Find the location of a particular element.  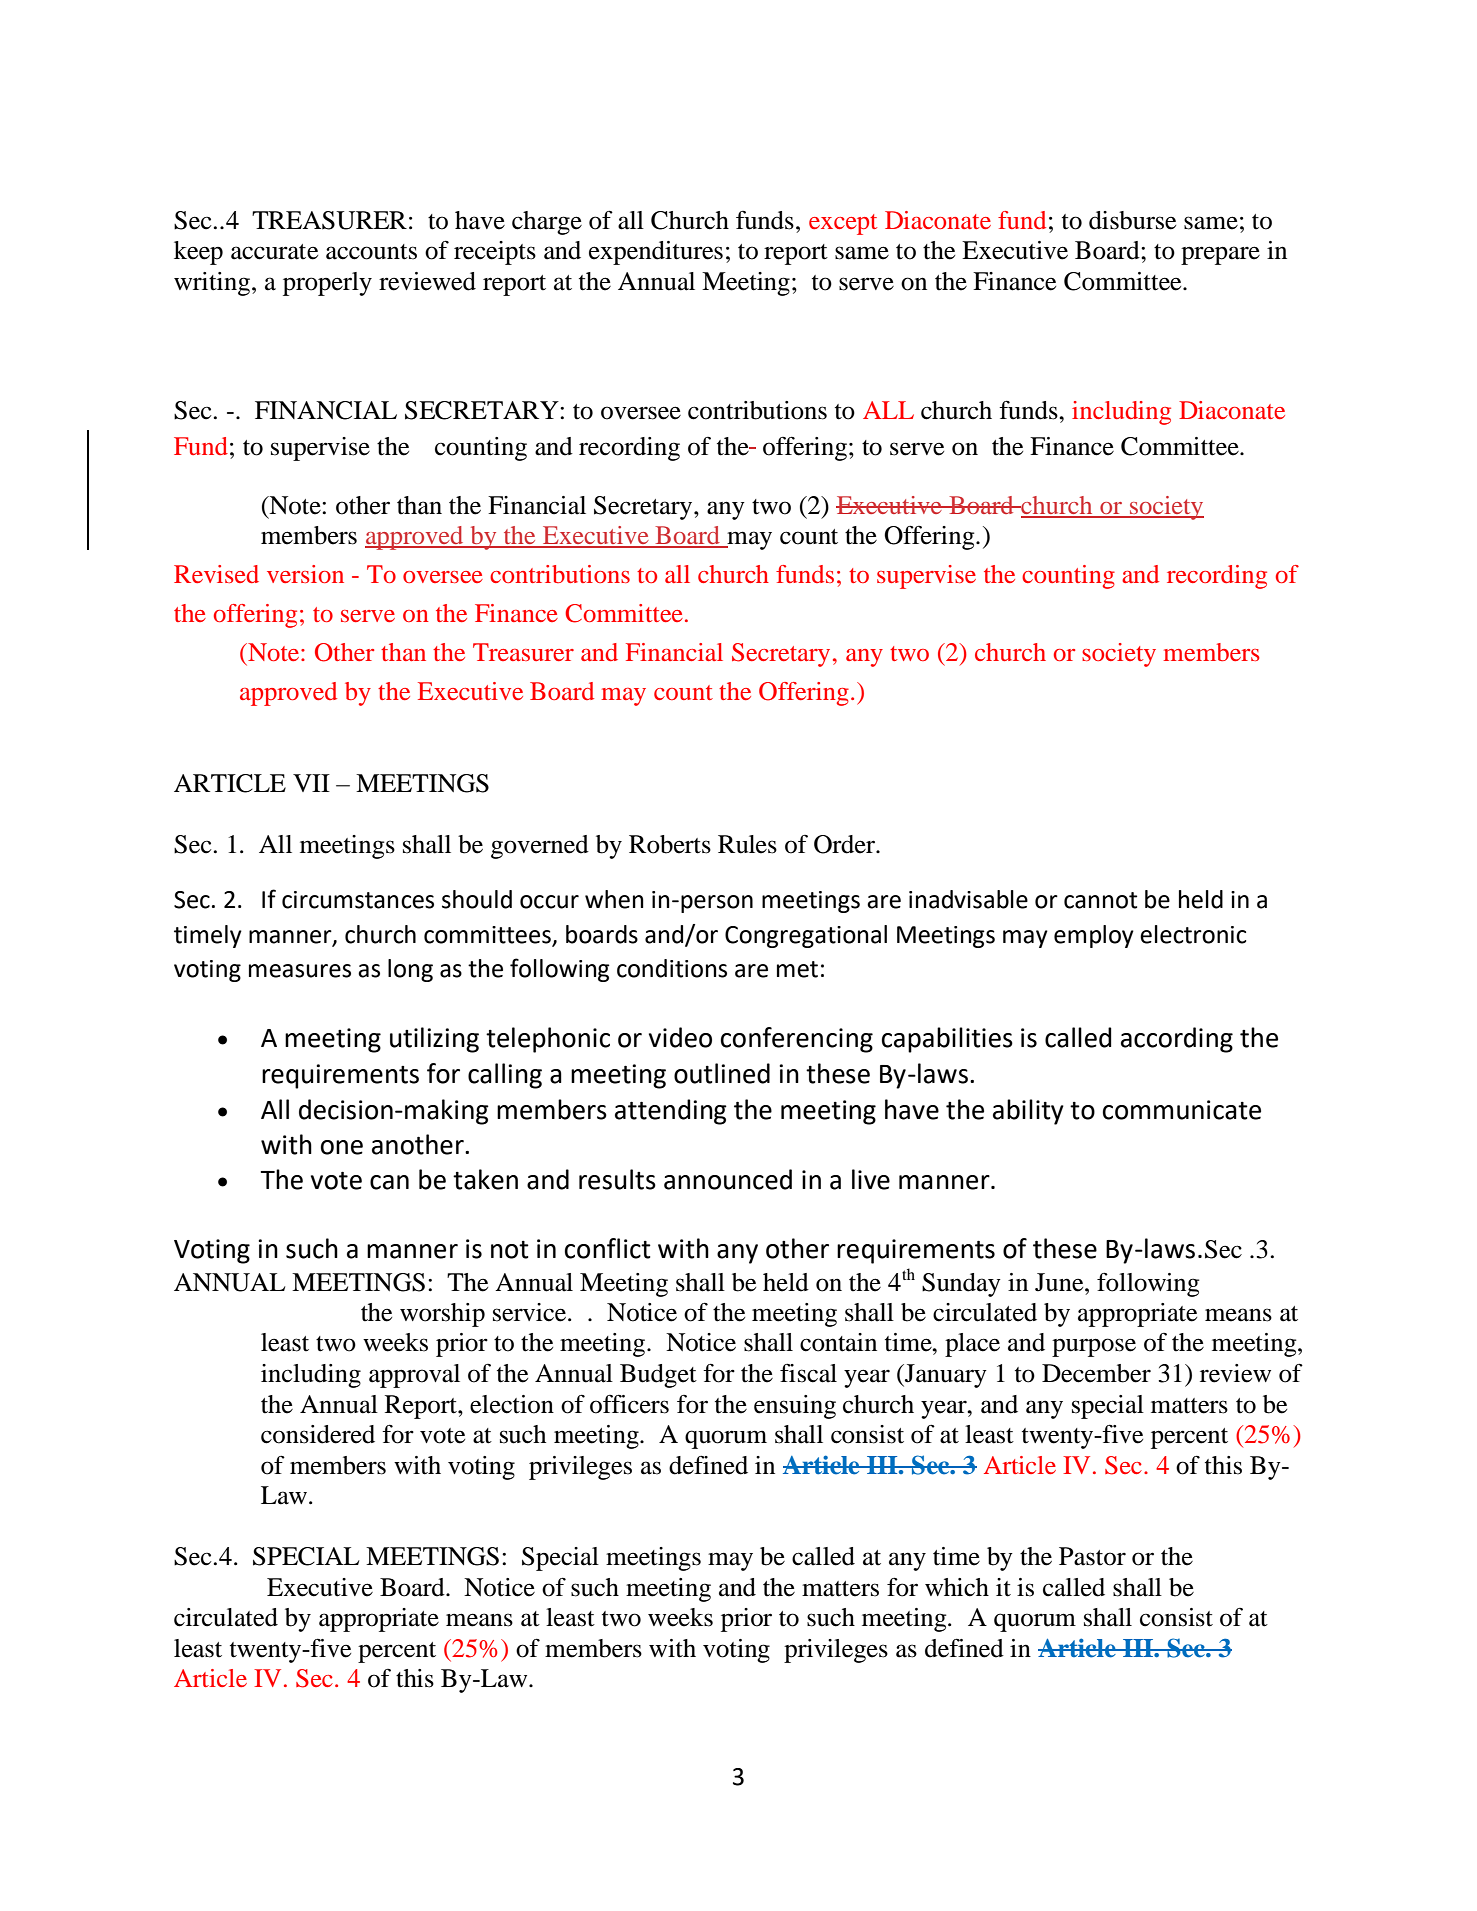

prepare is located at coordinates (1220, 255).
